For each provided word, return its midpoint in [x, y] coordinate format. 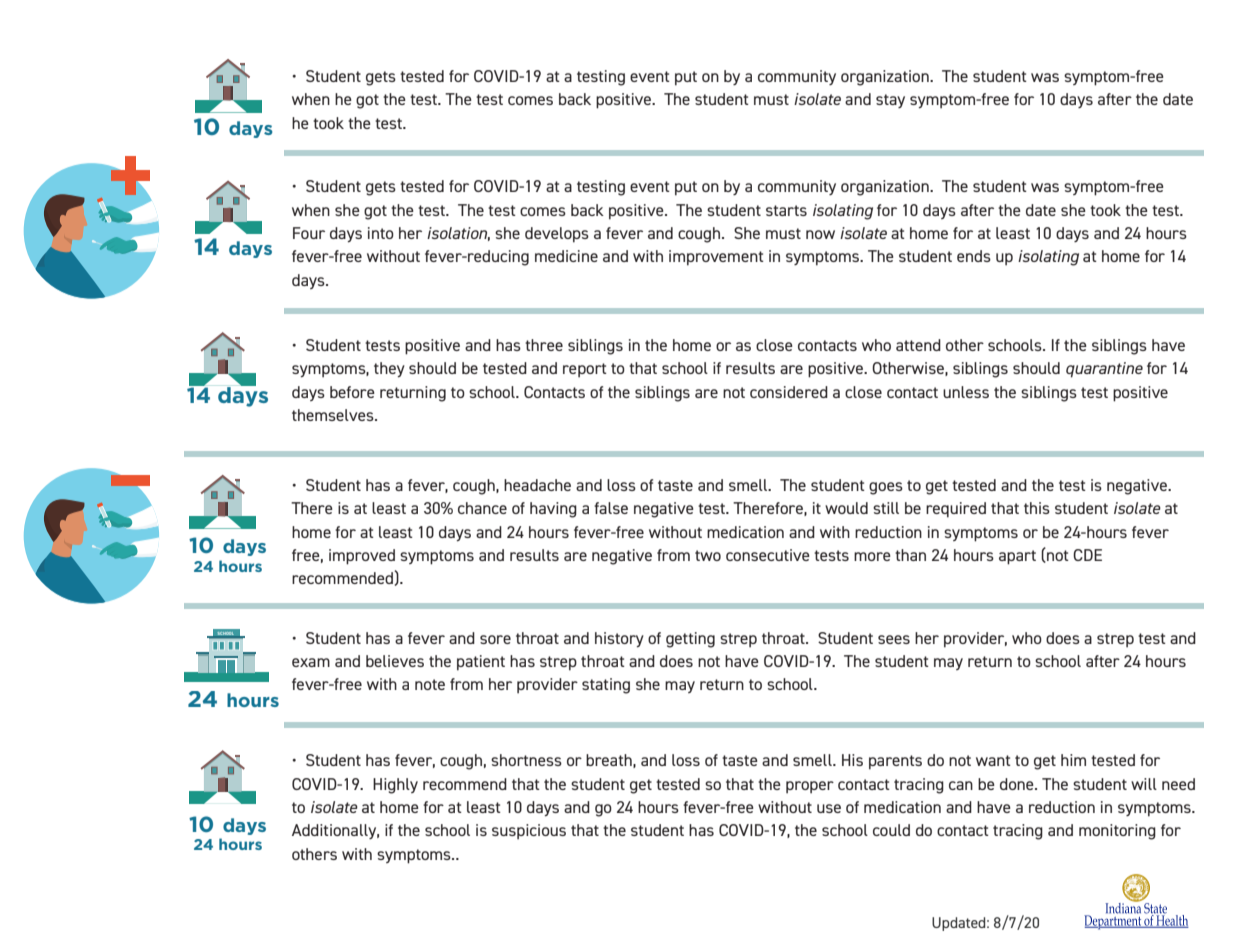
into [381, 233]
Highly [395, 786]
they [389, 369]
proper [810, 787]
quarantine [1104, 370]
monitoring [1117, 832]
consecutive [768, 555]
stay [890, 101]
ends [974, 256]
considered [789, 392]
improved [362, 557]
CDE [1087, 555]
